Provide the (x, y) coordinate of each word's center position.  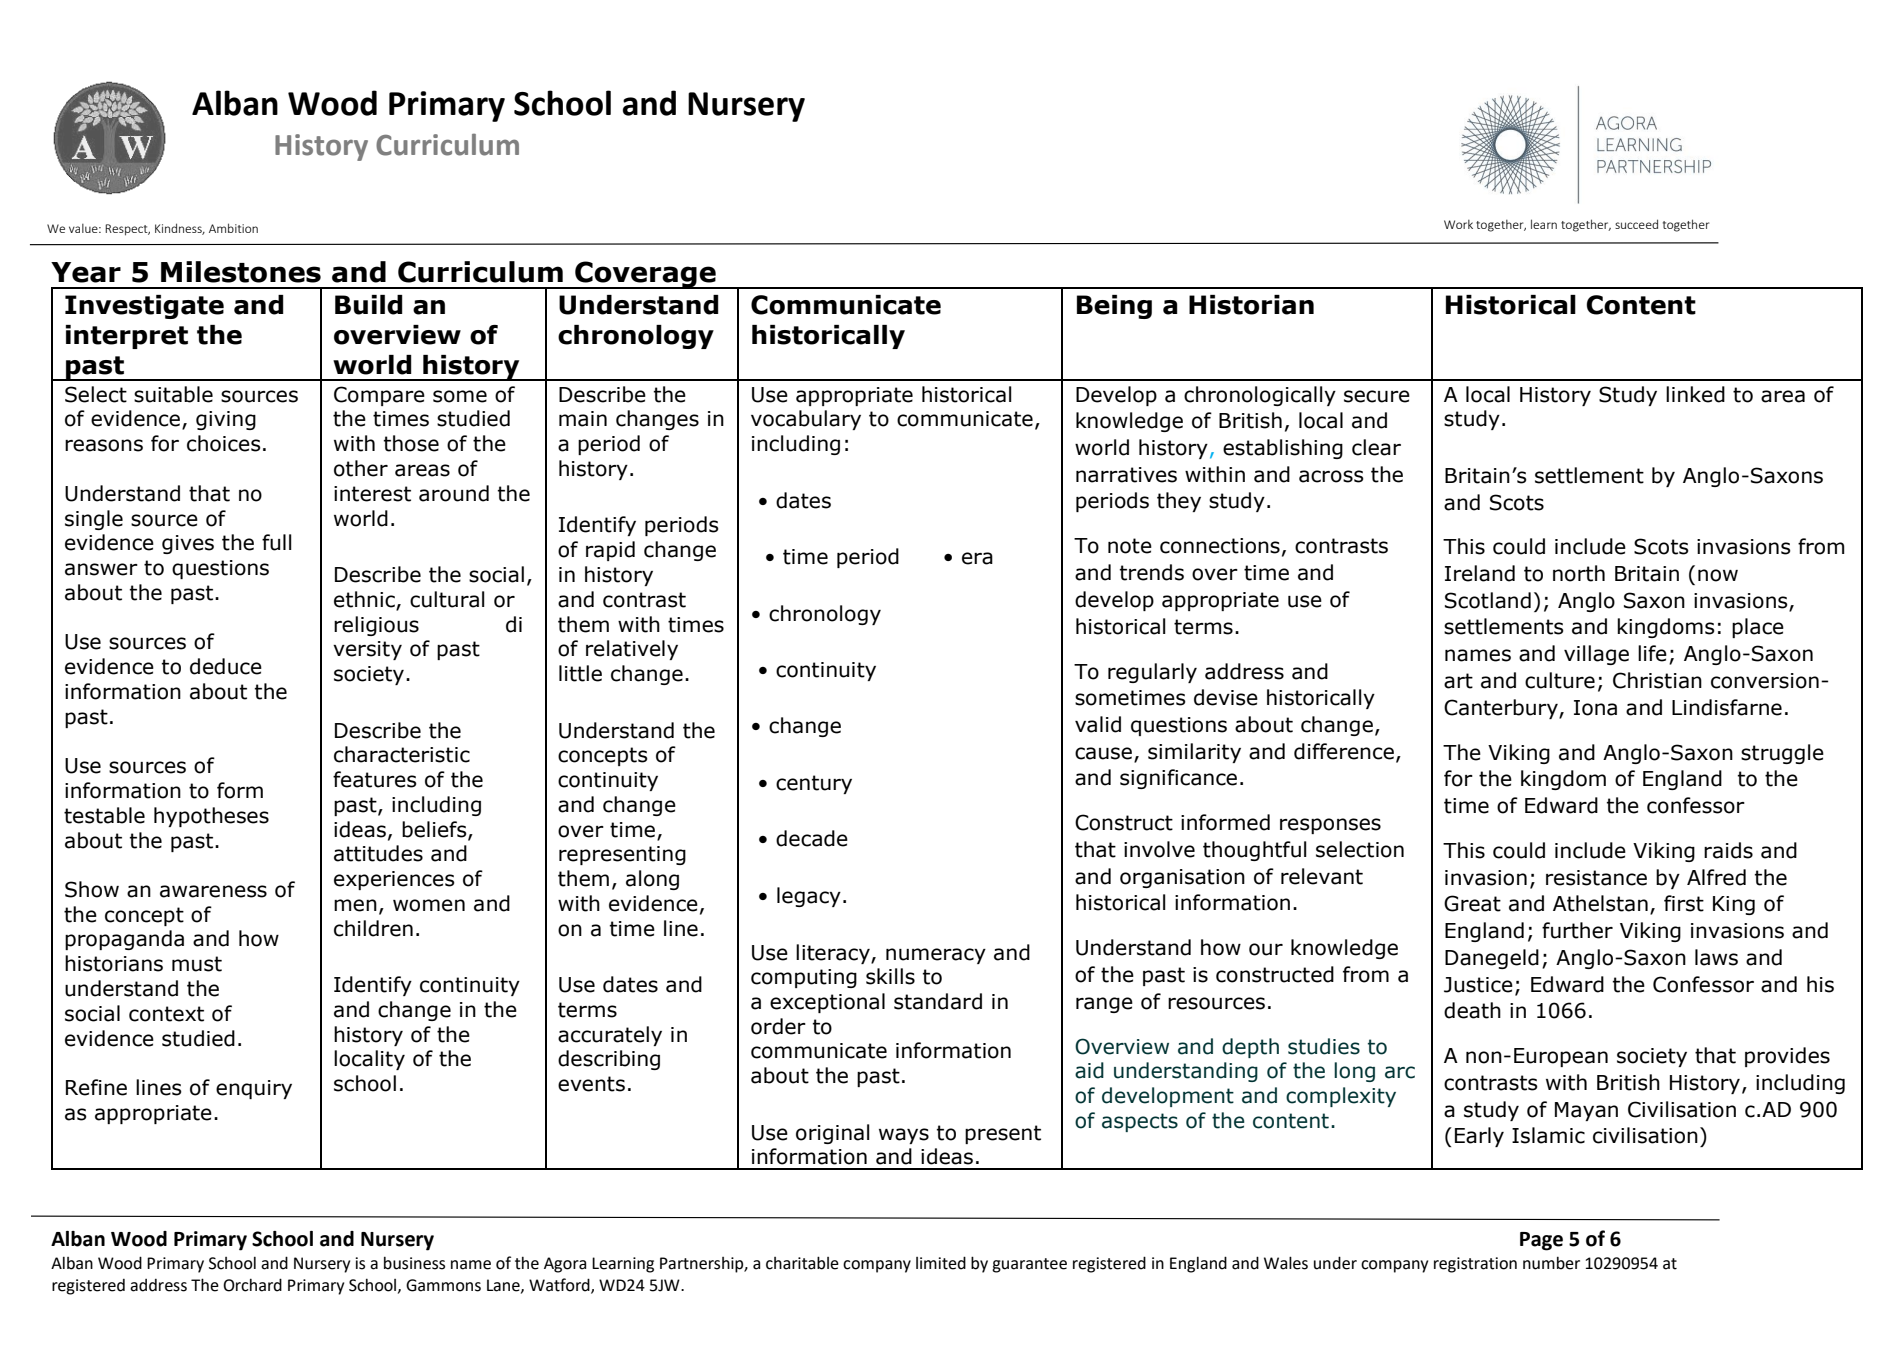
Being (1114, 307)
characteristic (402, 754)
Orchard (252, 1285)
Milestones (241, 272)
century (814, 784)
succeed (1636, 224)
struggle (1782, 754)
